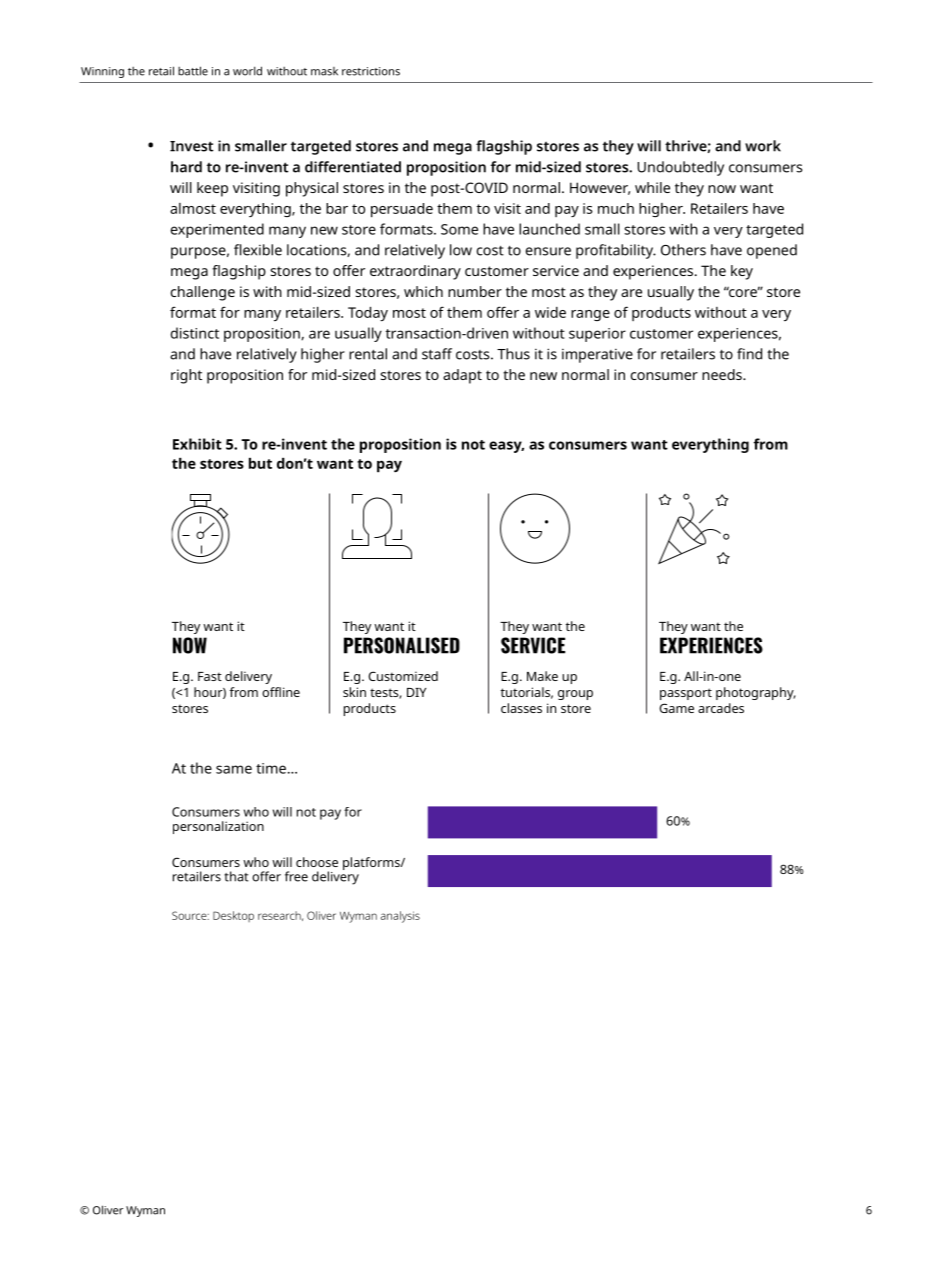 The image size is (952, 1267). What do you see at coordinates (416, 692) in the screenshot?
I see `DIY` at bounding box center [416, 692].
